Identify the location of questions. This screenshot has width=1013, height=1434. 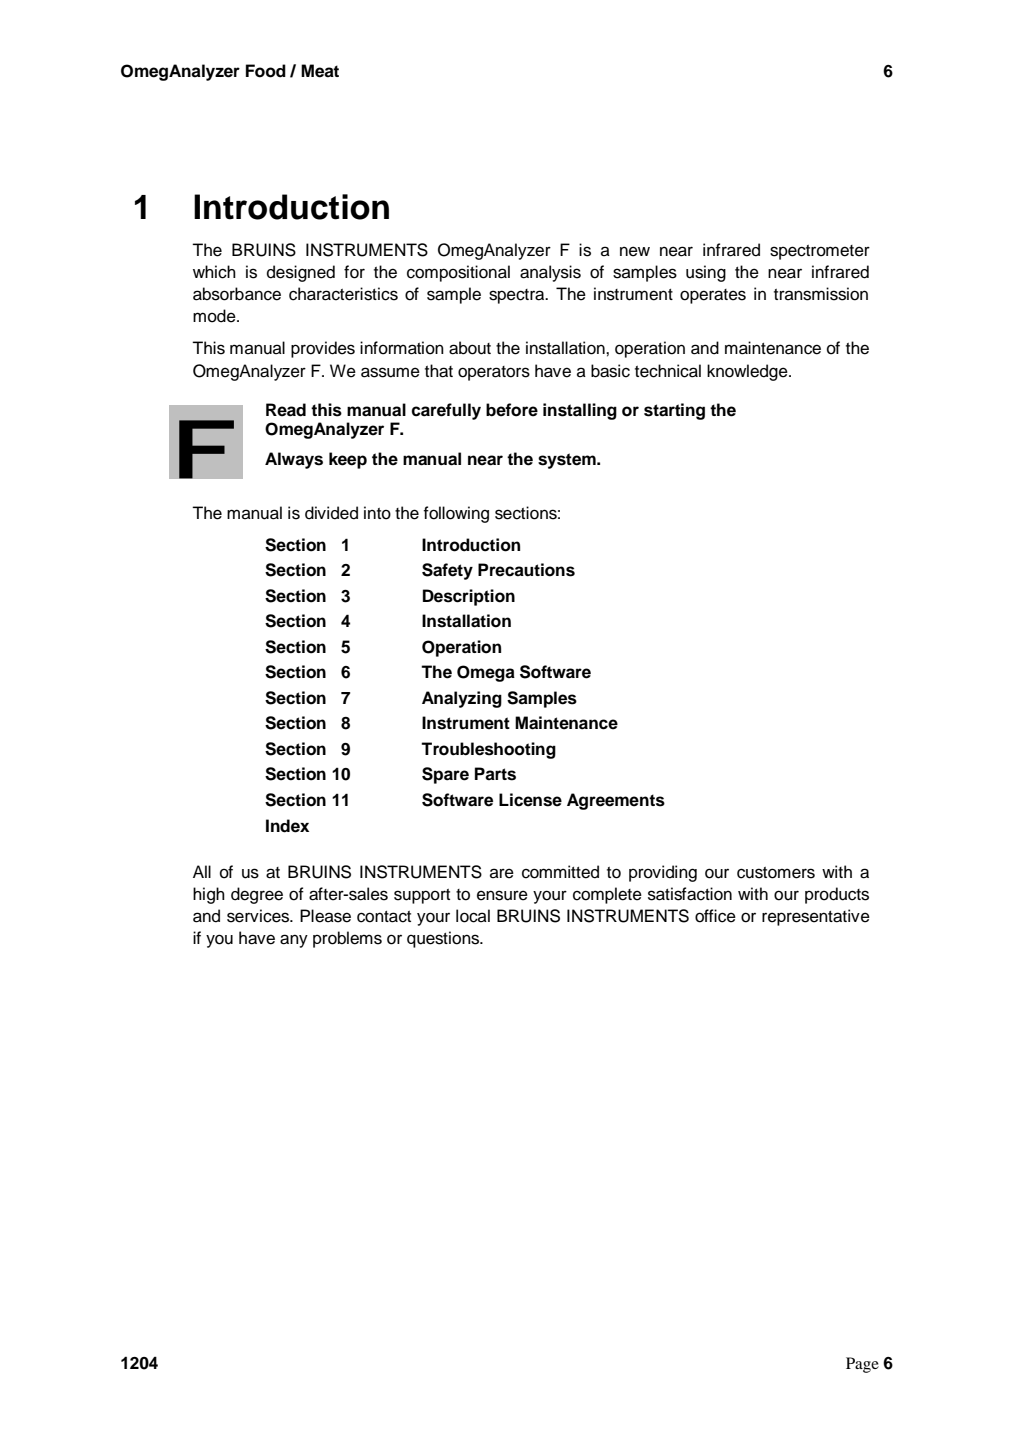
(444, 939).
